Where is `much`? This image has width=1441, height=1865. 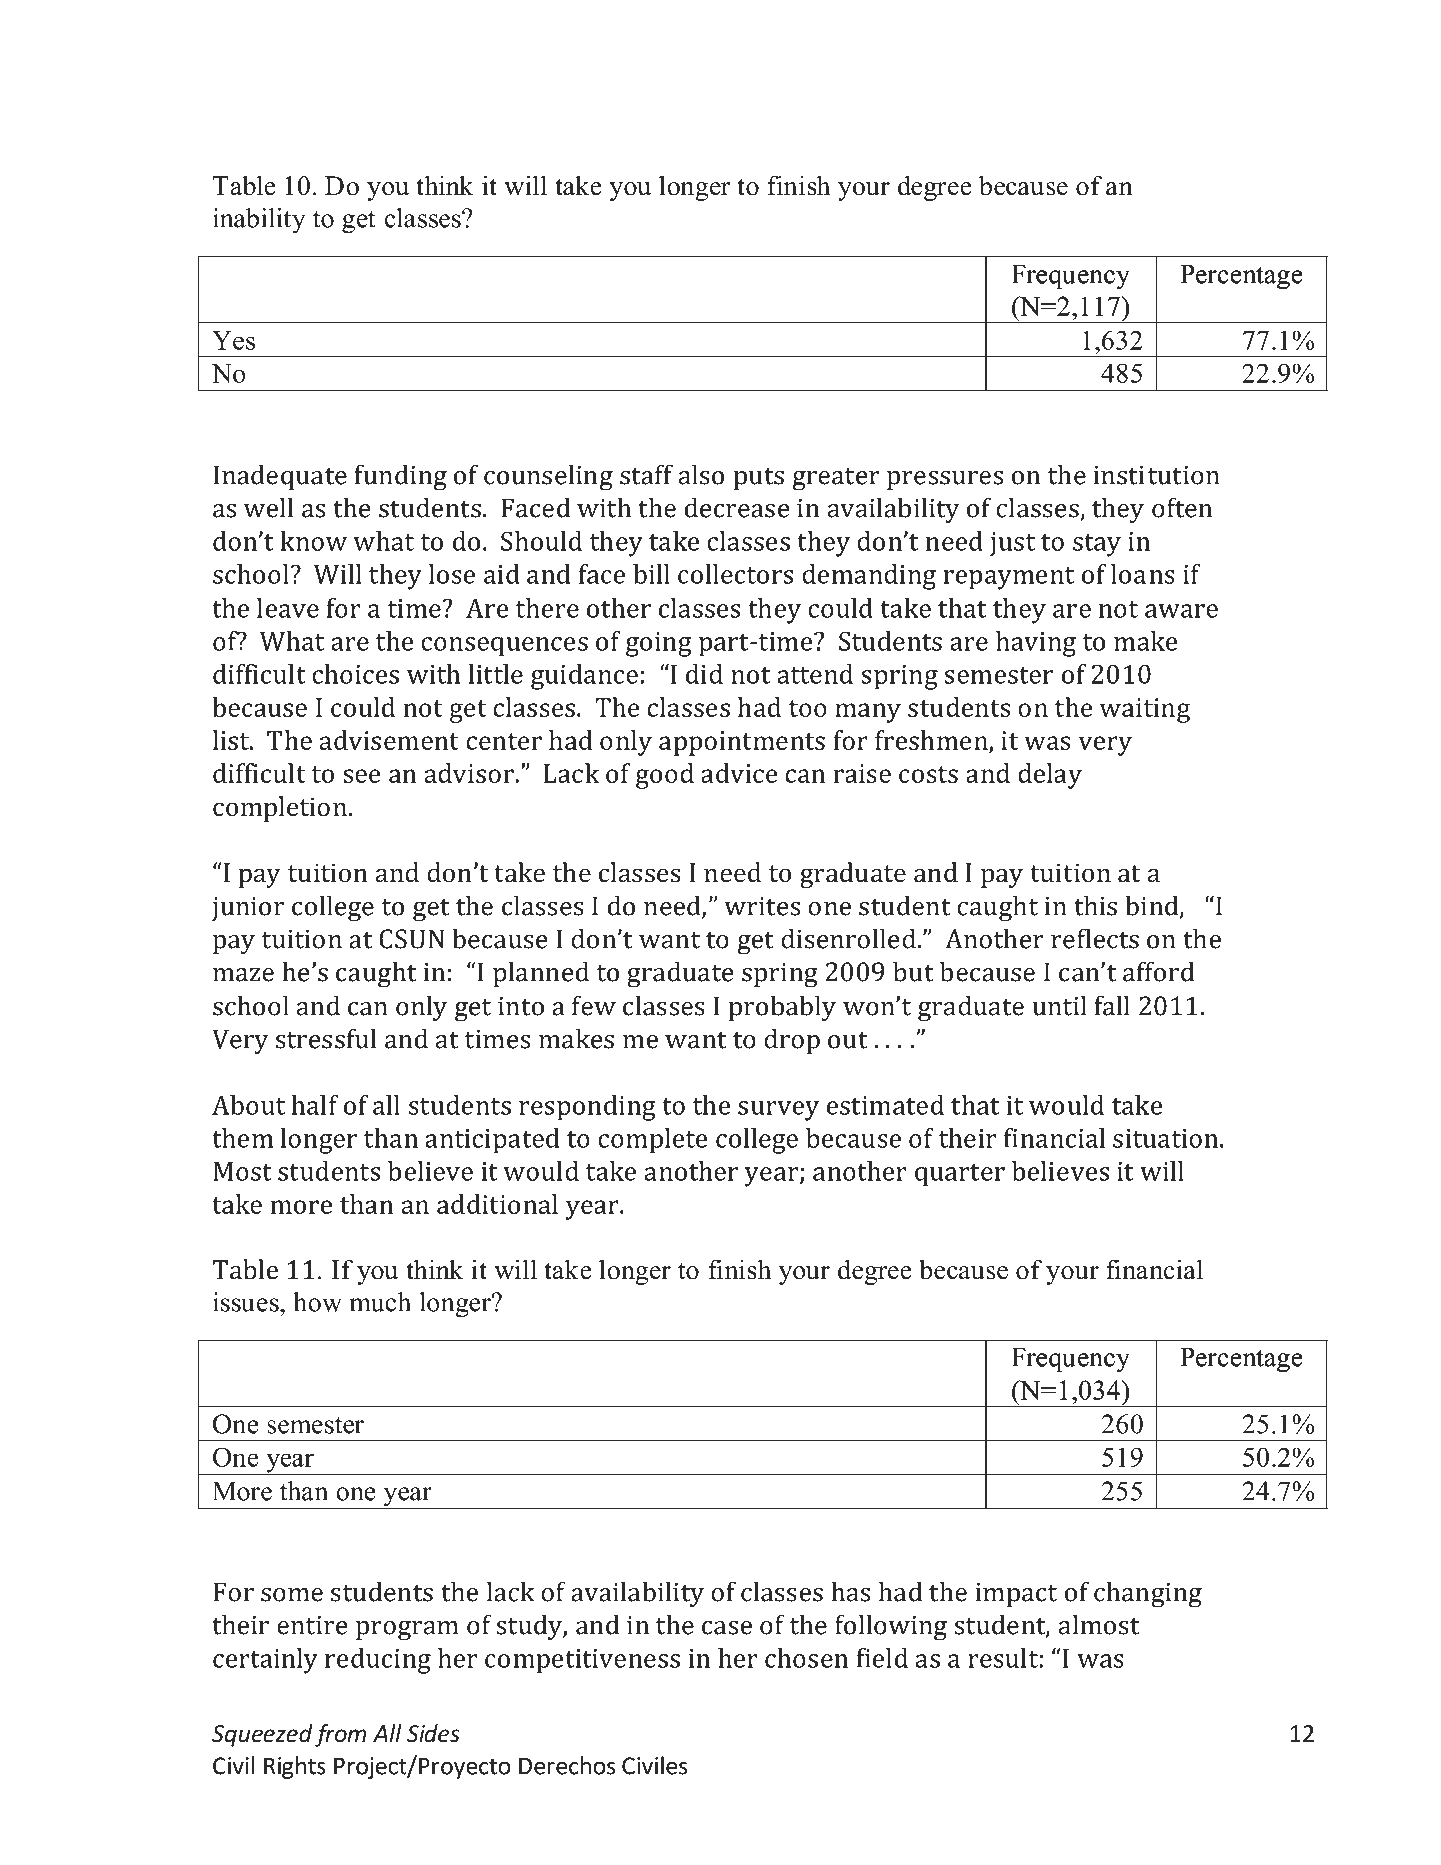
much is located at coordinates (380, 1302).
